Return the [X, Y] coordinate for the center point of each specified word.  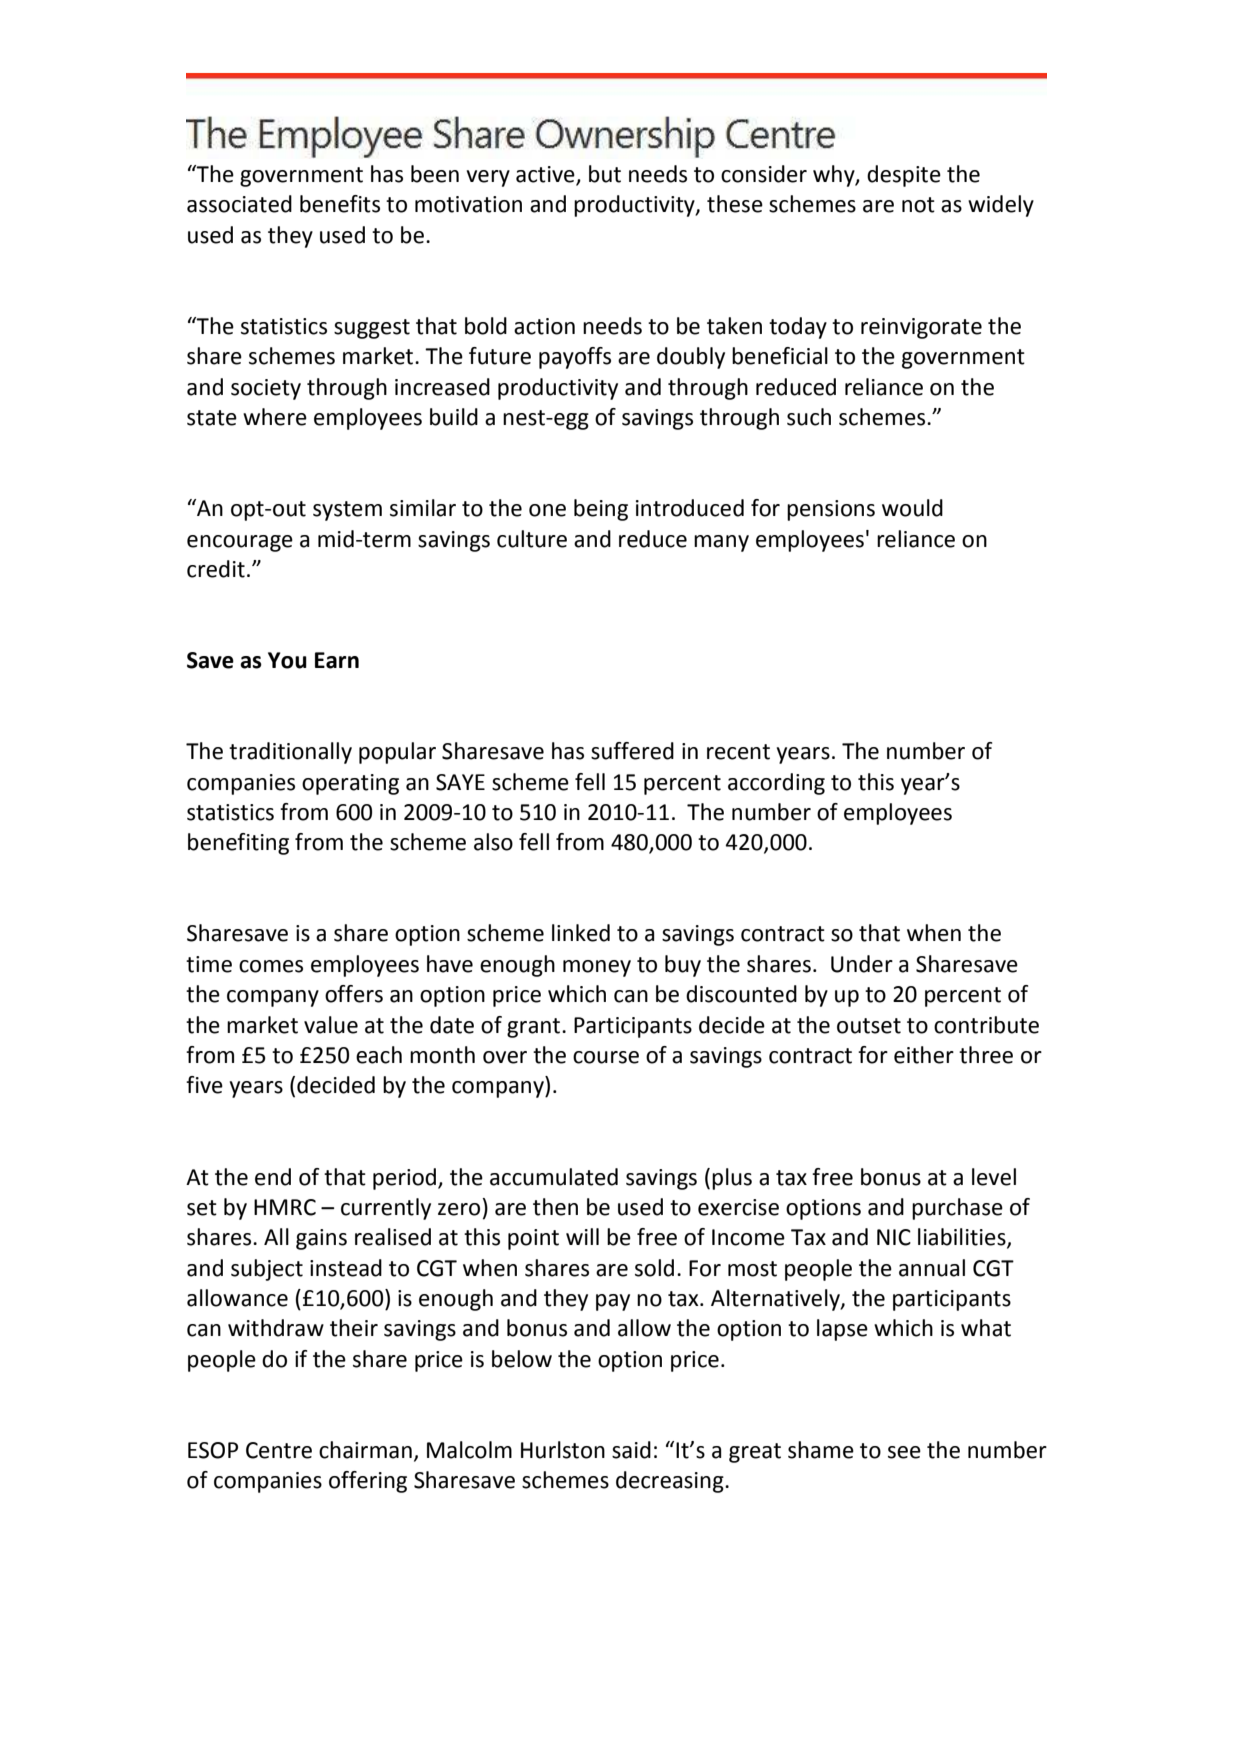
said [631, 1450]
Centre [279, 1450]
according [776, 784]
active [546, 175]
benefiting [238, 844]
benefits [340, 204]
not [918, 205]
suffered [632, 751]
